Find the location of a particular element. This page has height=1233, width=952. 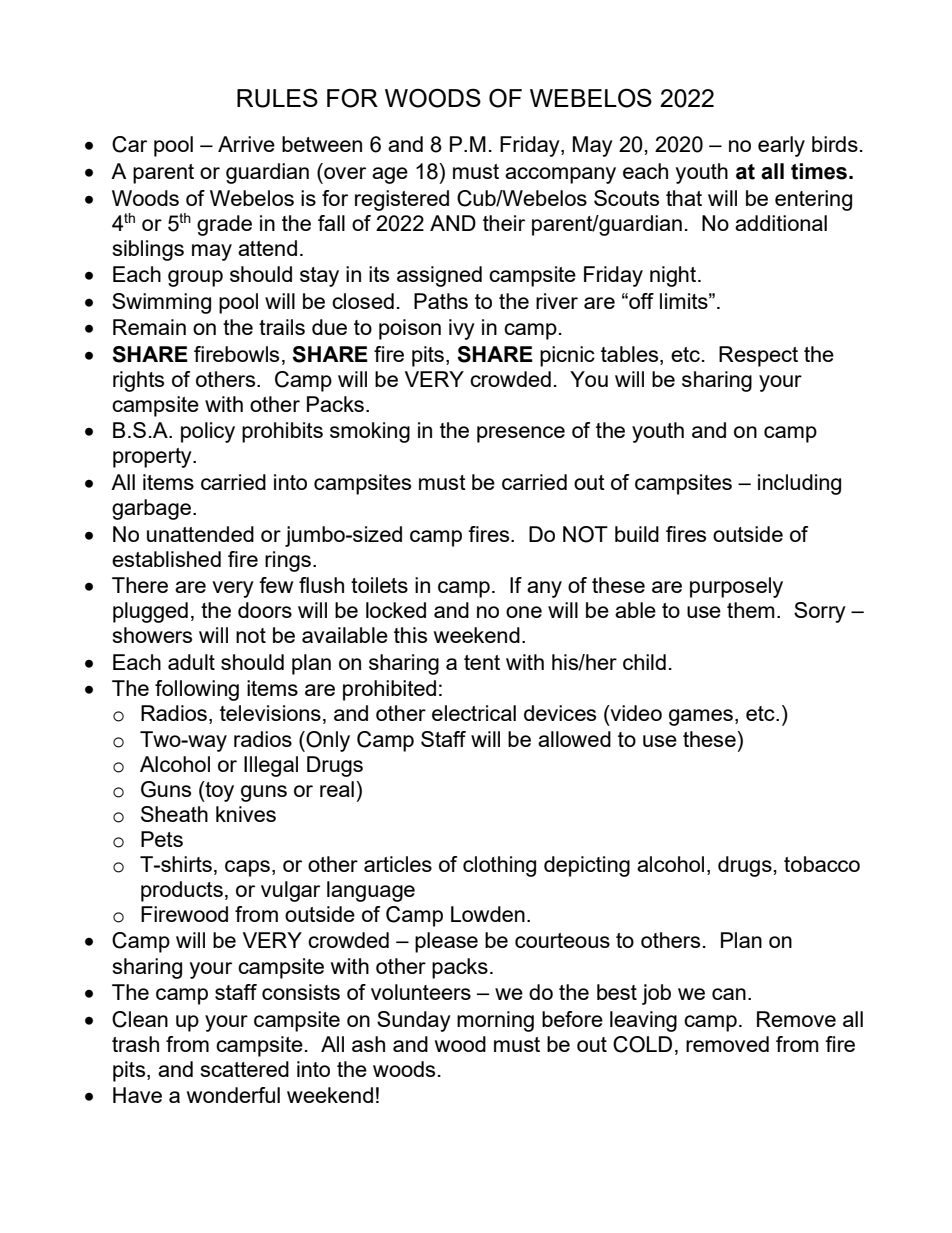

electrical is located at coordinates (474, 713).
